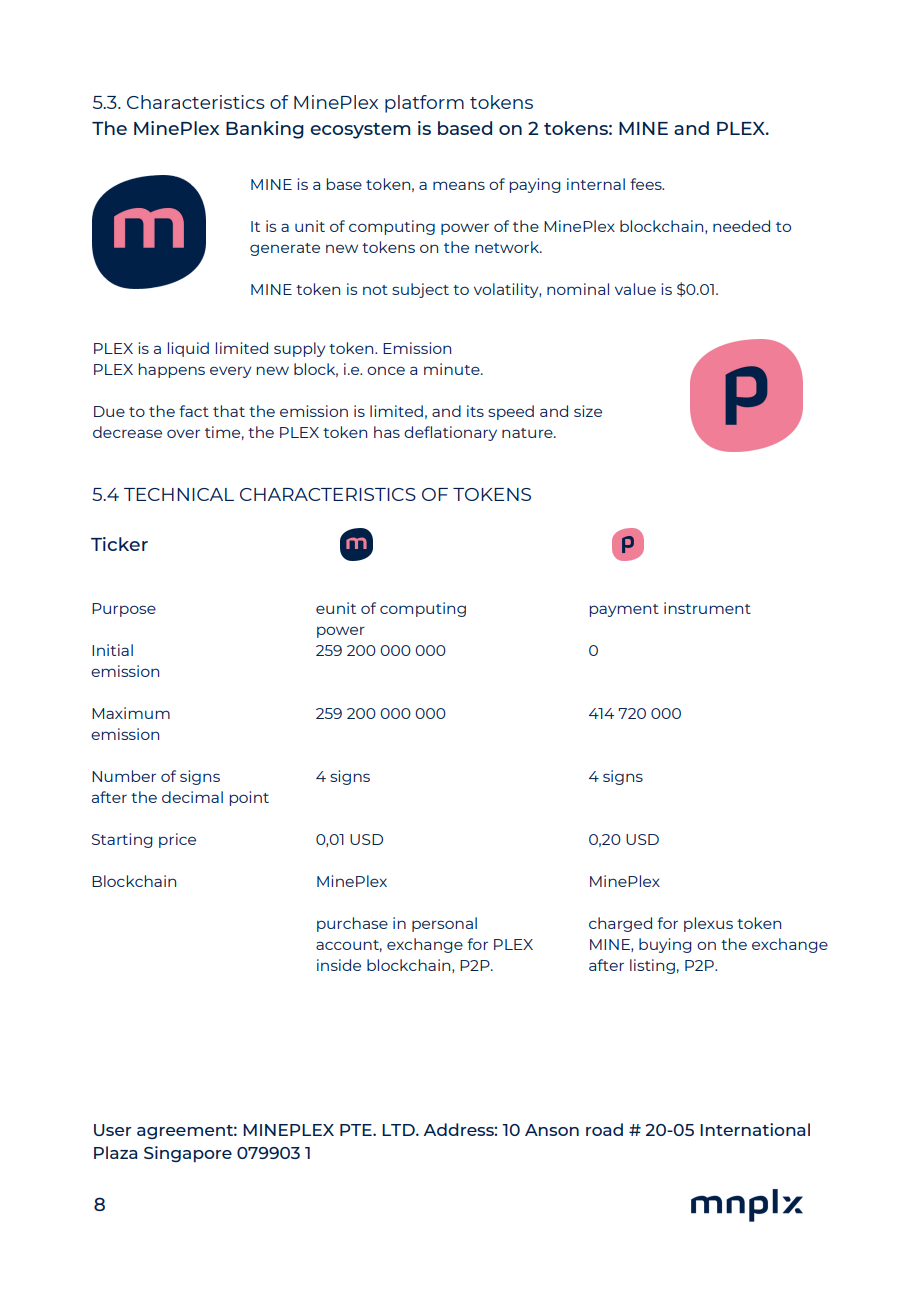  I want to click on instrument, so click(707, 608).
